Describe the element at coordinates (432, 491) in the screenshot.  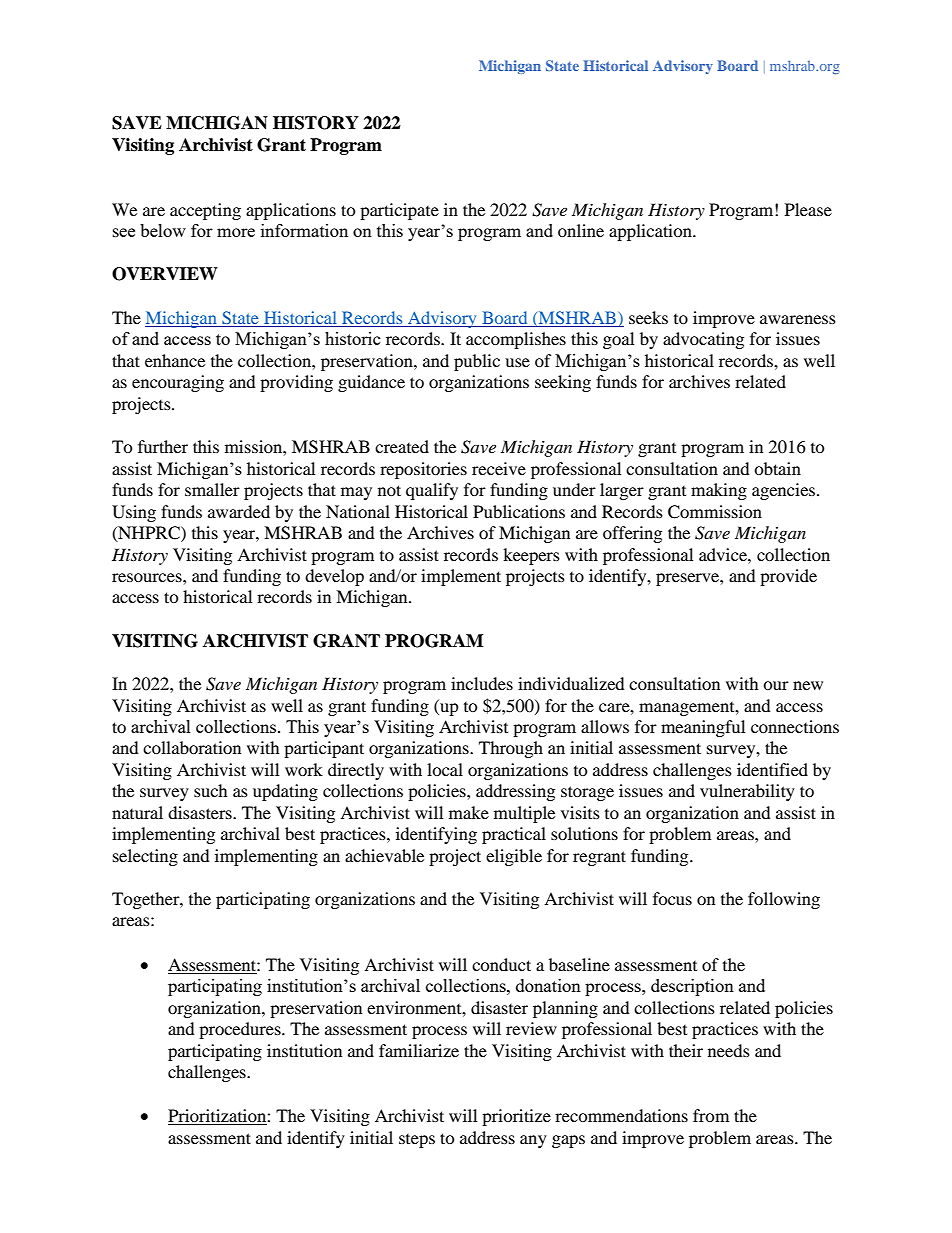
I see `qualify` at that location.
